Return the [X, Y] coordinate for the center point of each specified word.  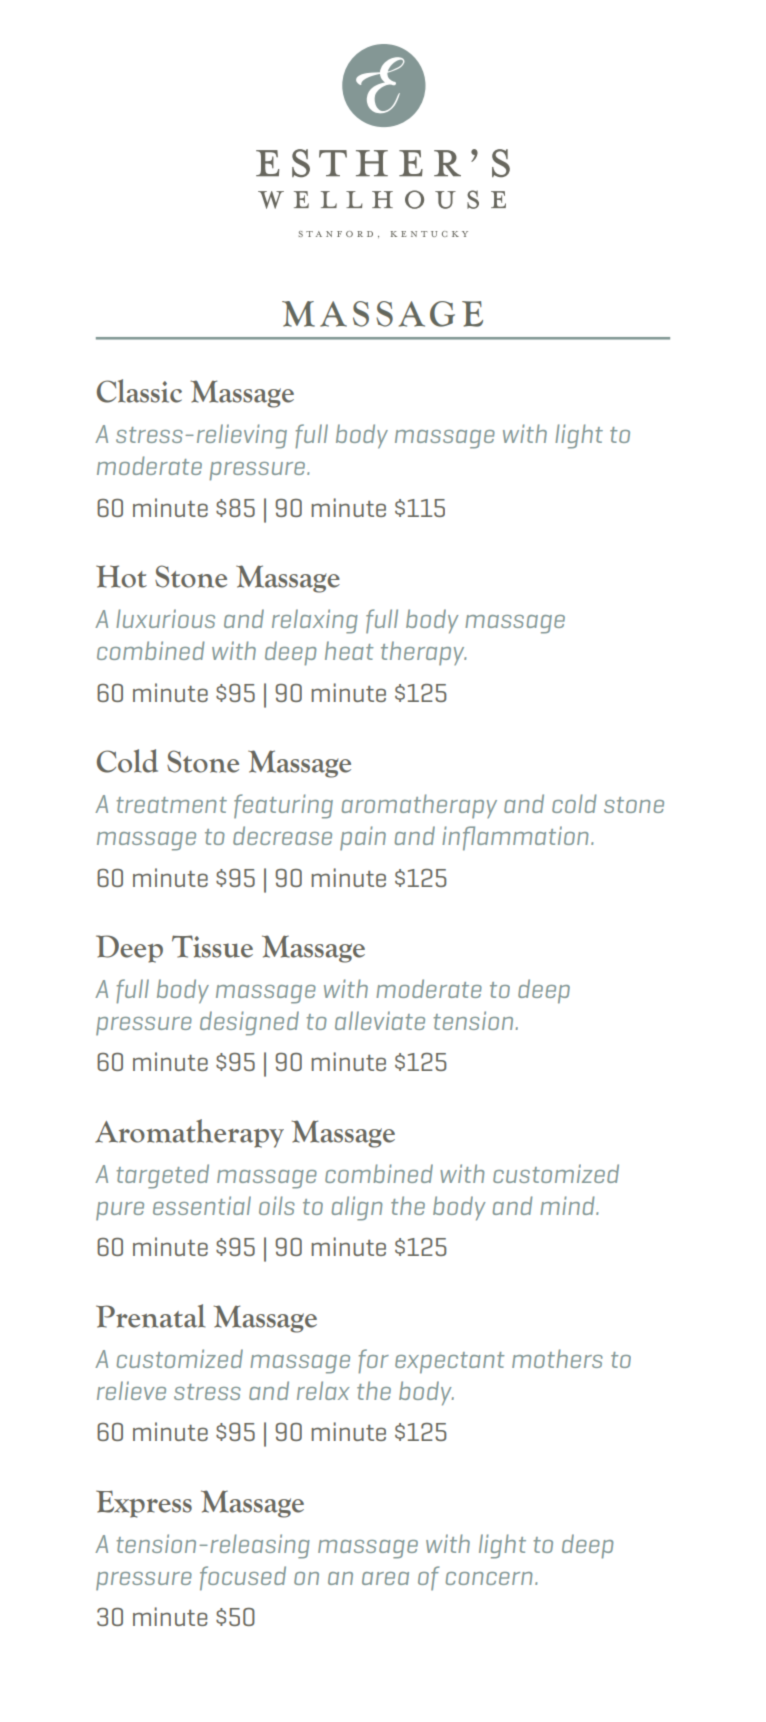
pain [363, 838]
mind [568, 1205]
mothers [557, 1358]
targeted [162, 1176]
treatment [171, 805]
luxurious [165, 618]
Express [144, 1504]
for [373, 1361]
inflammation [515, 838]
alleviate [380, 1020]
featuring [283, 806]
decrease [282, 835]
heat [349, 650]
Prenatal [150, 1316]
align [357, 1208]
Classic [139, 391]
